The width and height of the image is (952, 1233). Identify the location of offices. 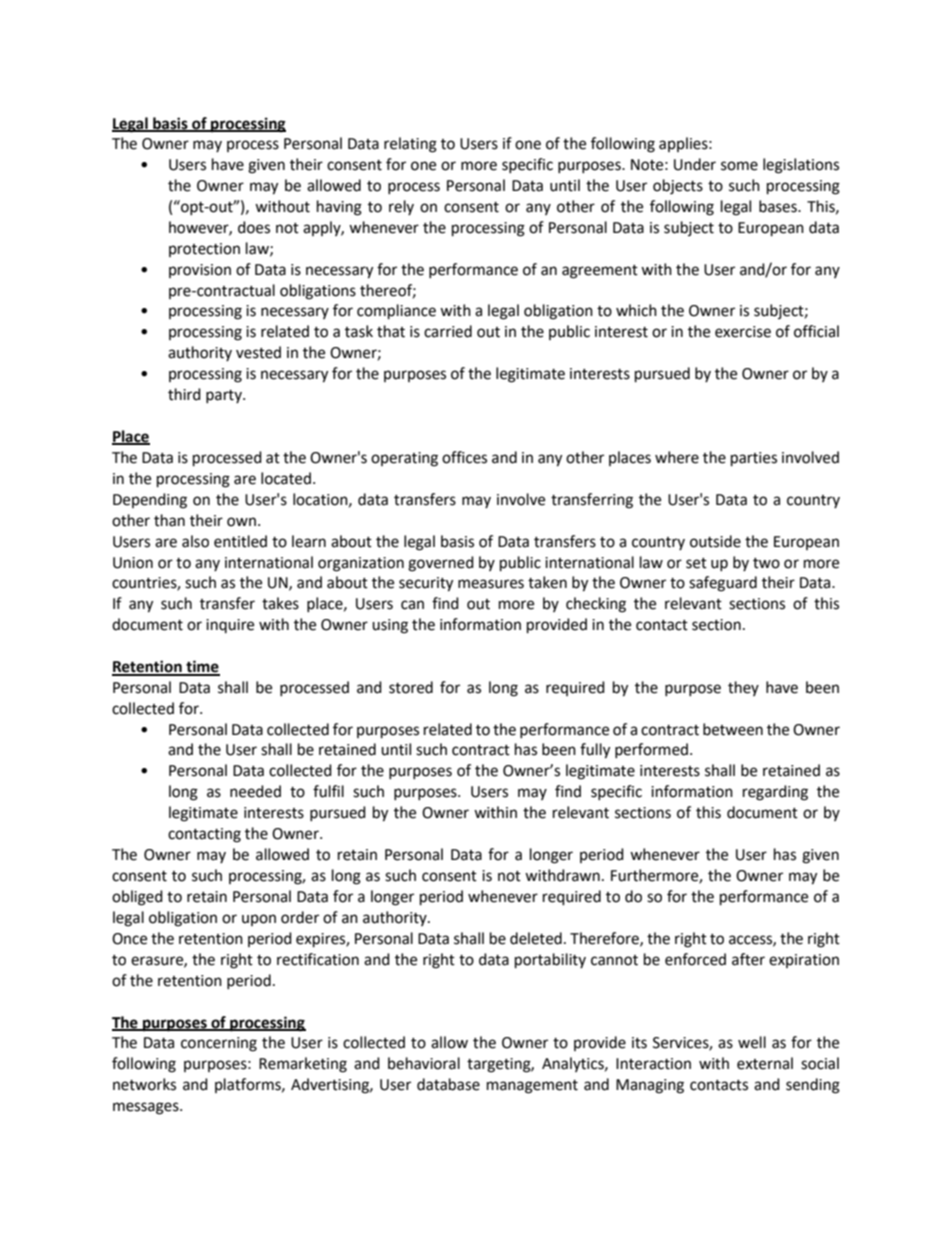
(464, 457).
